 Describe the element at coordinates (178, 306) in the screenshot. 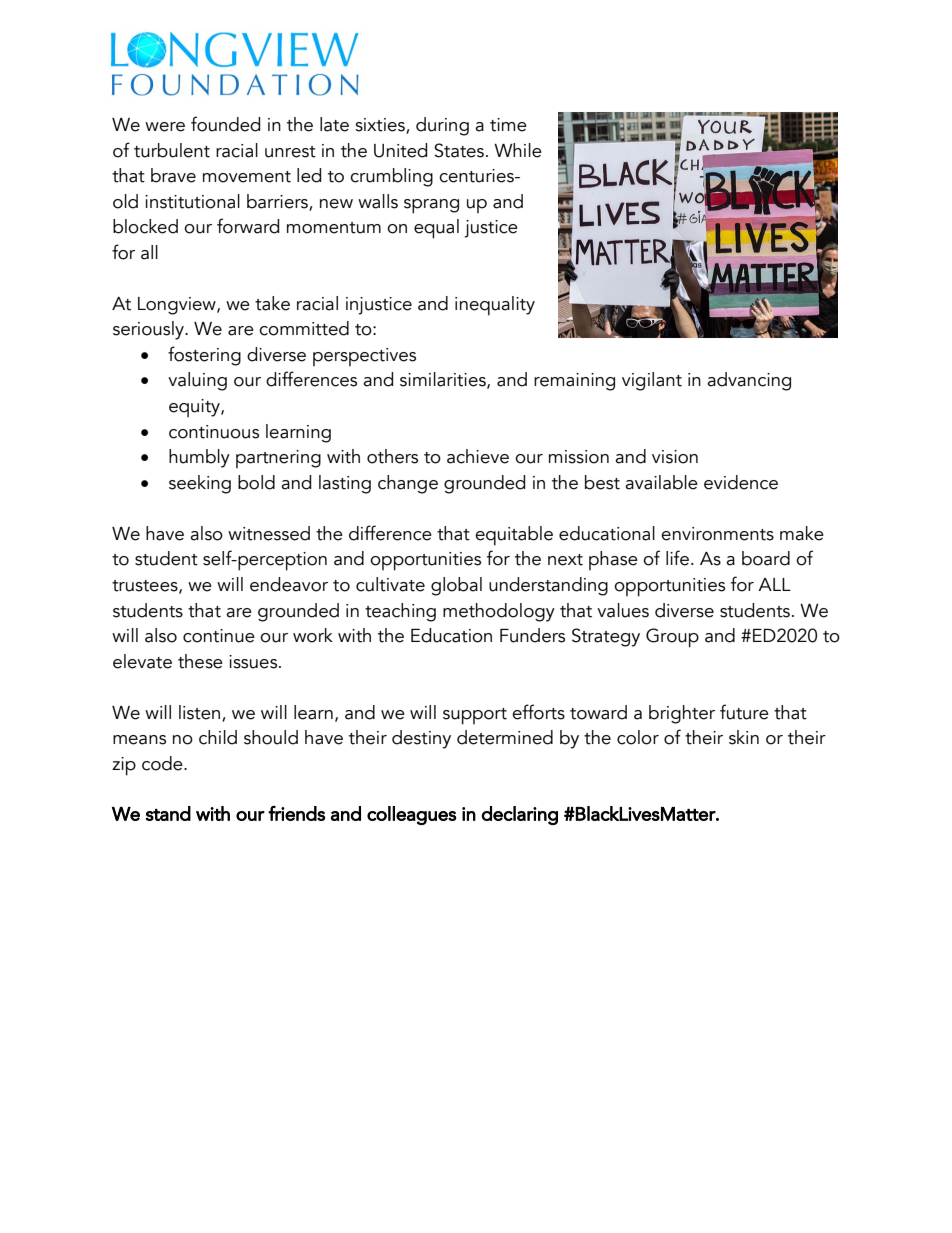

I see `Longview` at that location.
